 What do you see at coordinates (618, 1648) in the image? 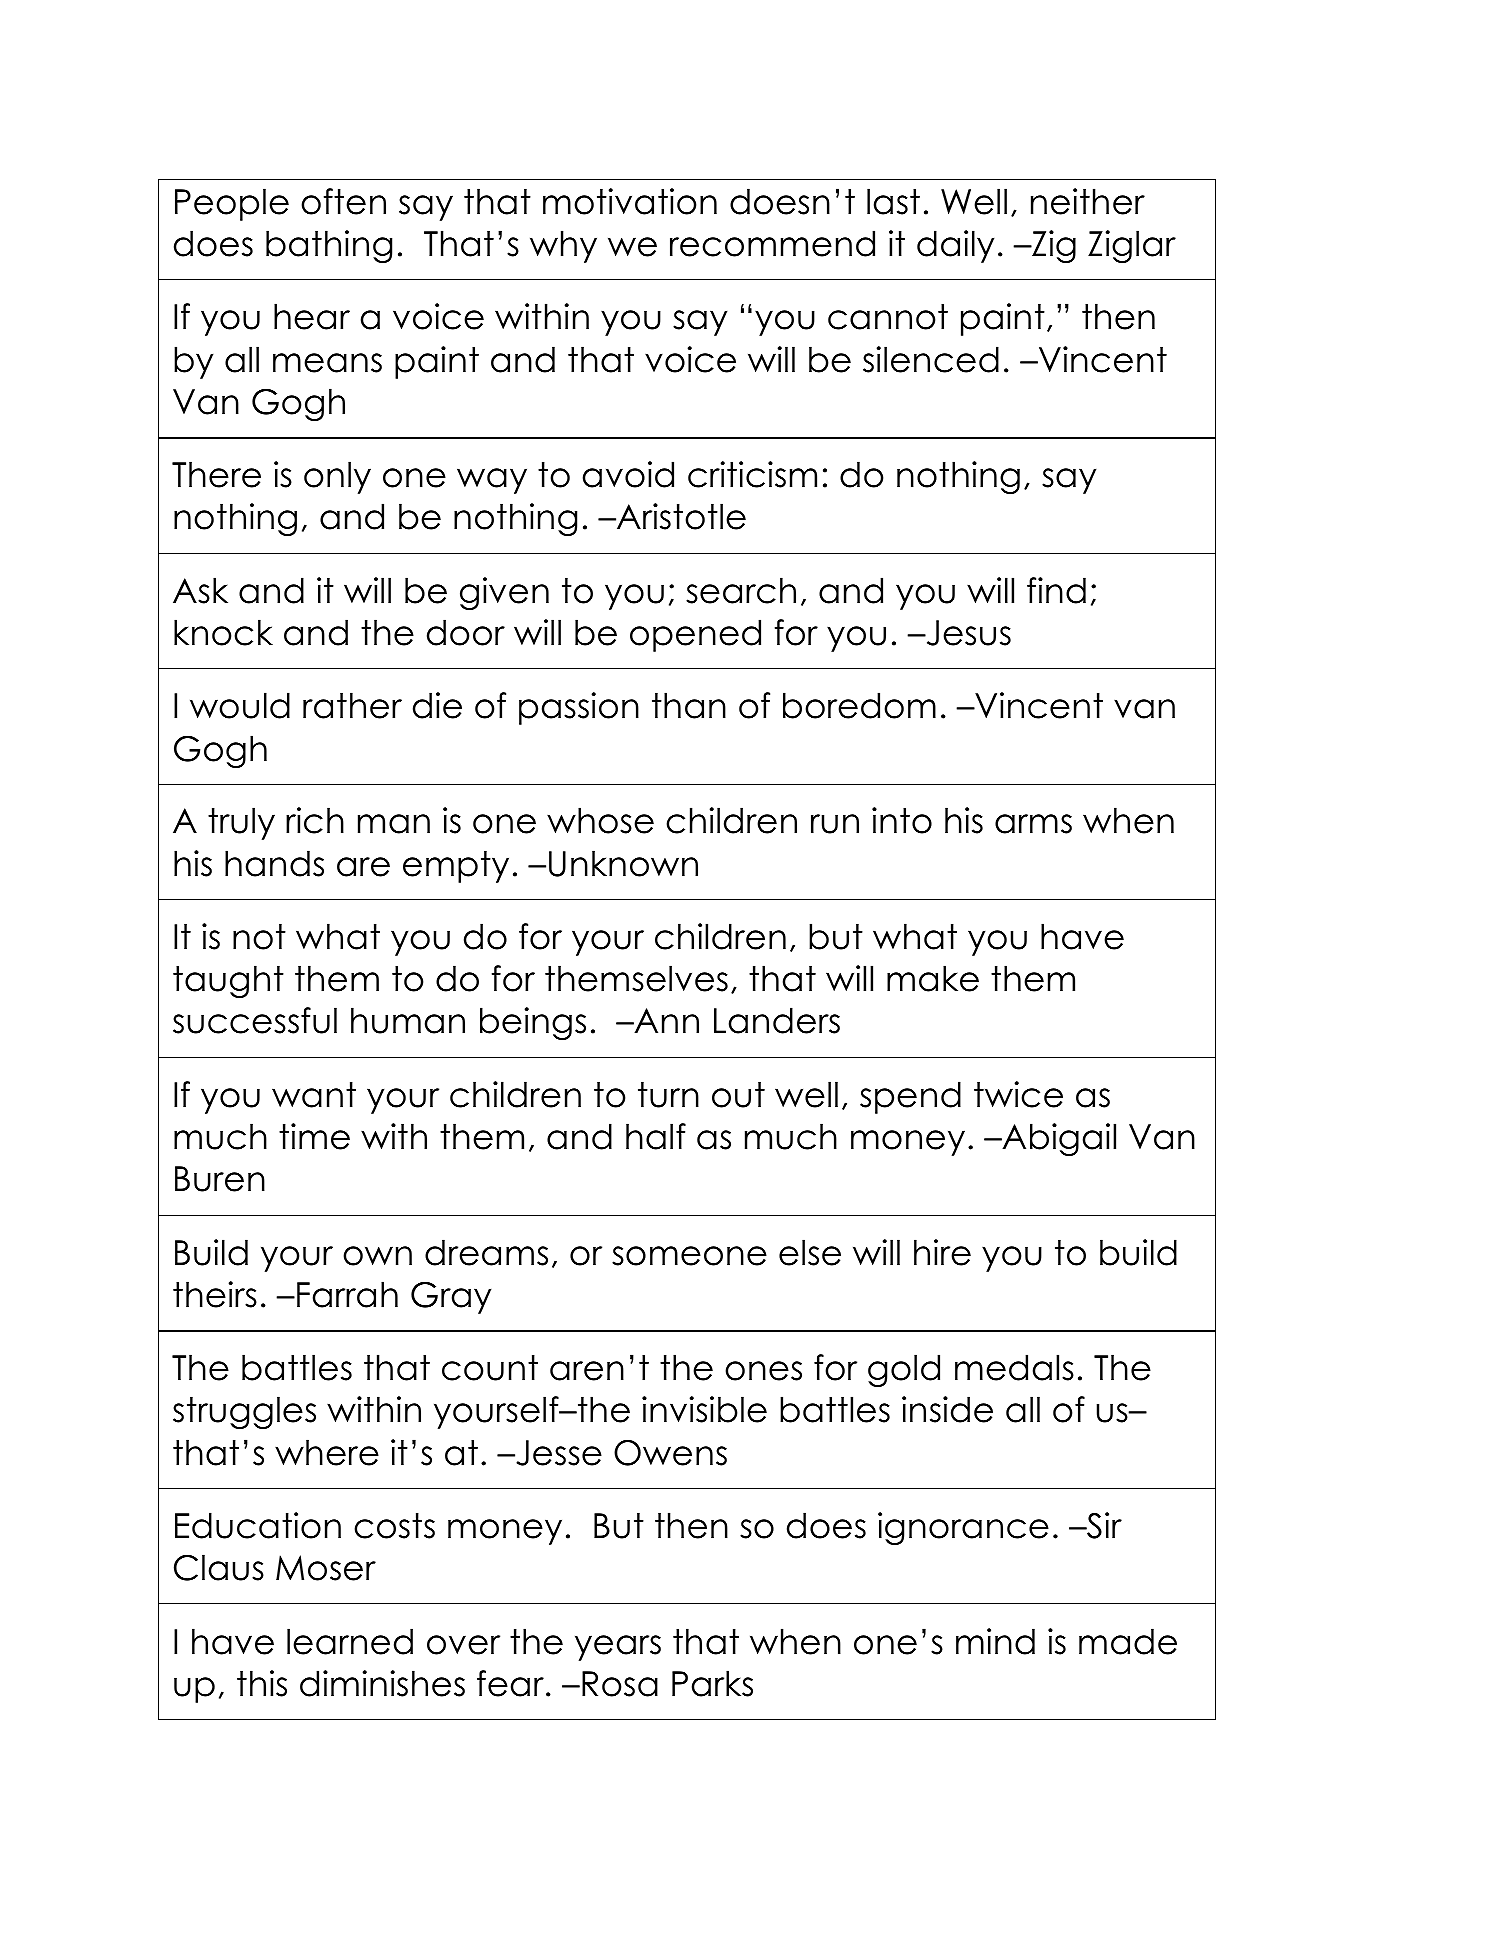
I see `years` at bounding box center [618, 1648].
